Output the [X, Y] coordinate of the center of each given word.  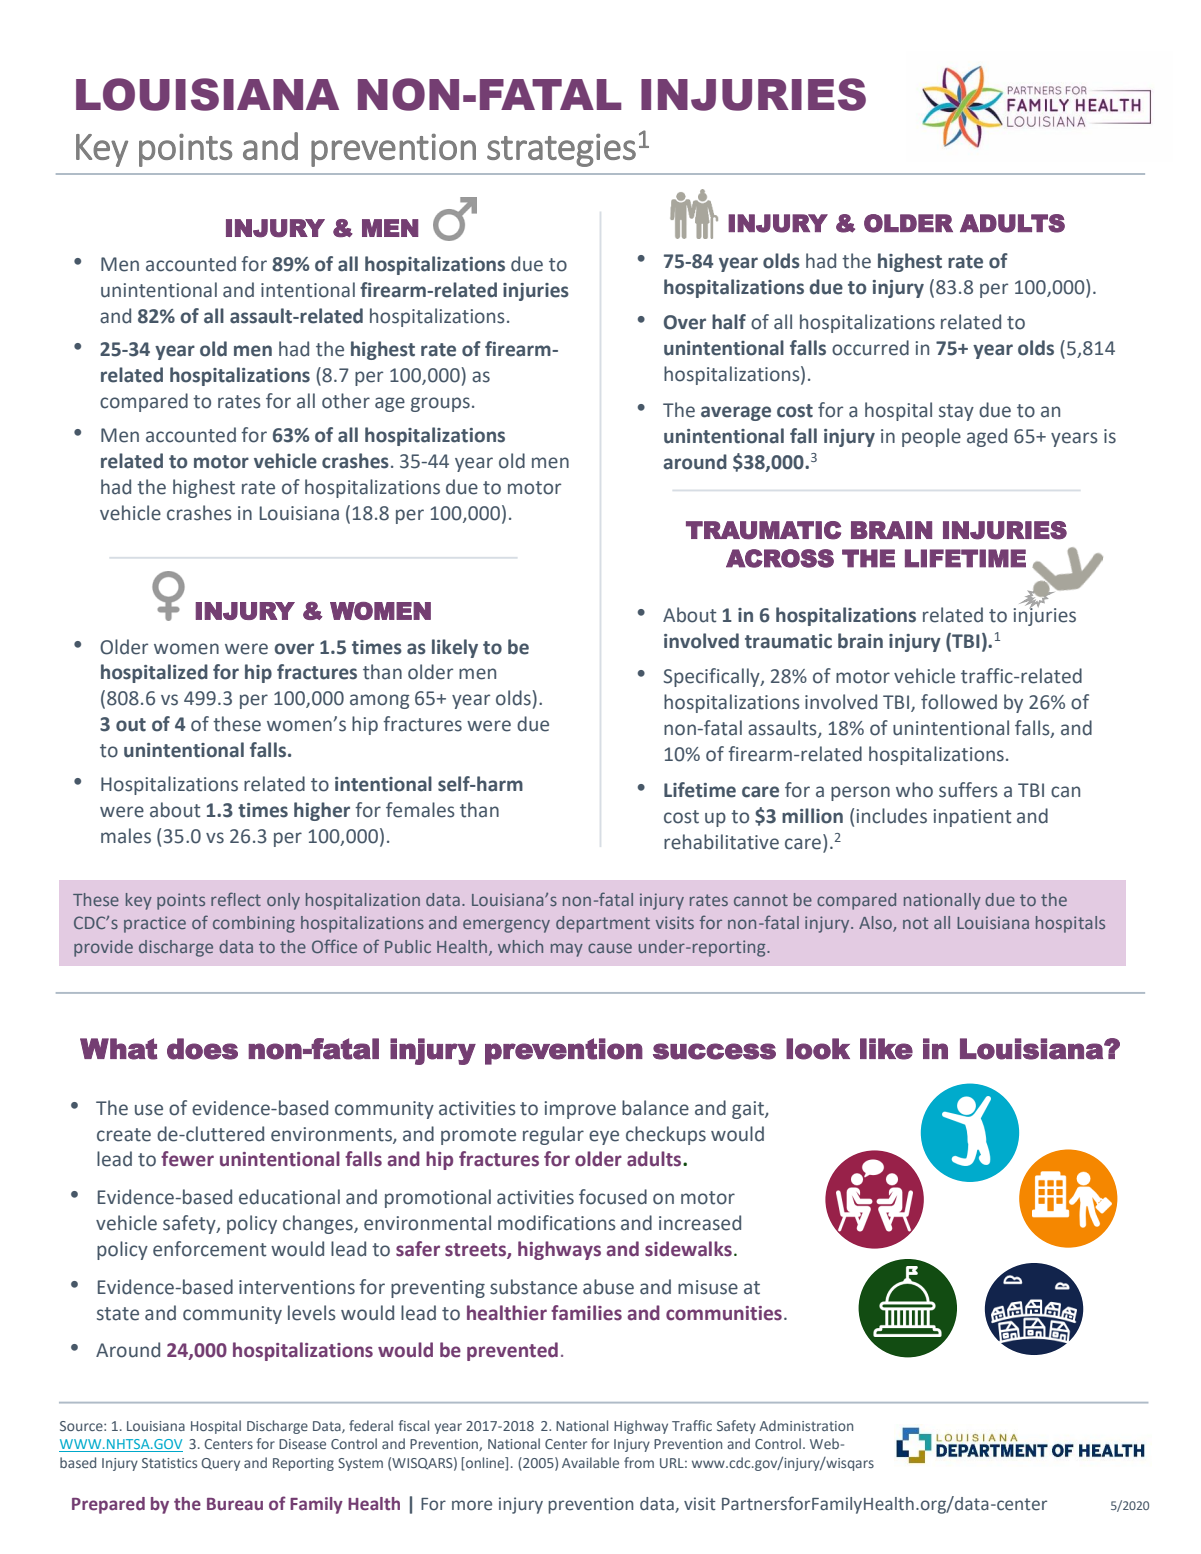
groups [440, 404]
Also [876, 924]
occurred [870, 348]
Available [590, 1462]
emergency [506, 926]
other [346, 401]
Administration [806, 1425]
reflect [236, 899]
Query [220, 1464]
